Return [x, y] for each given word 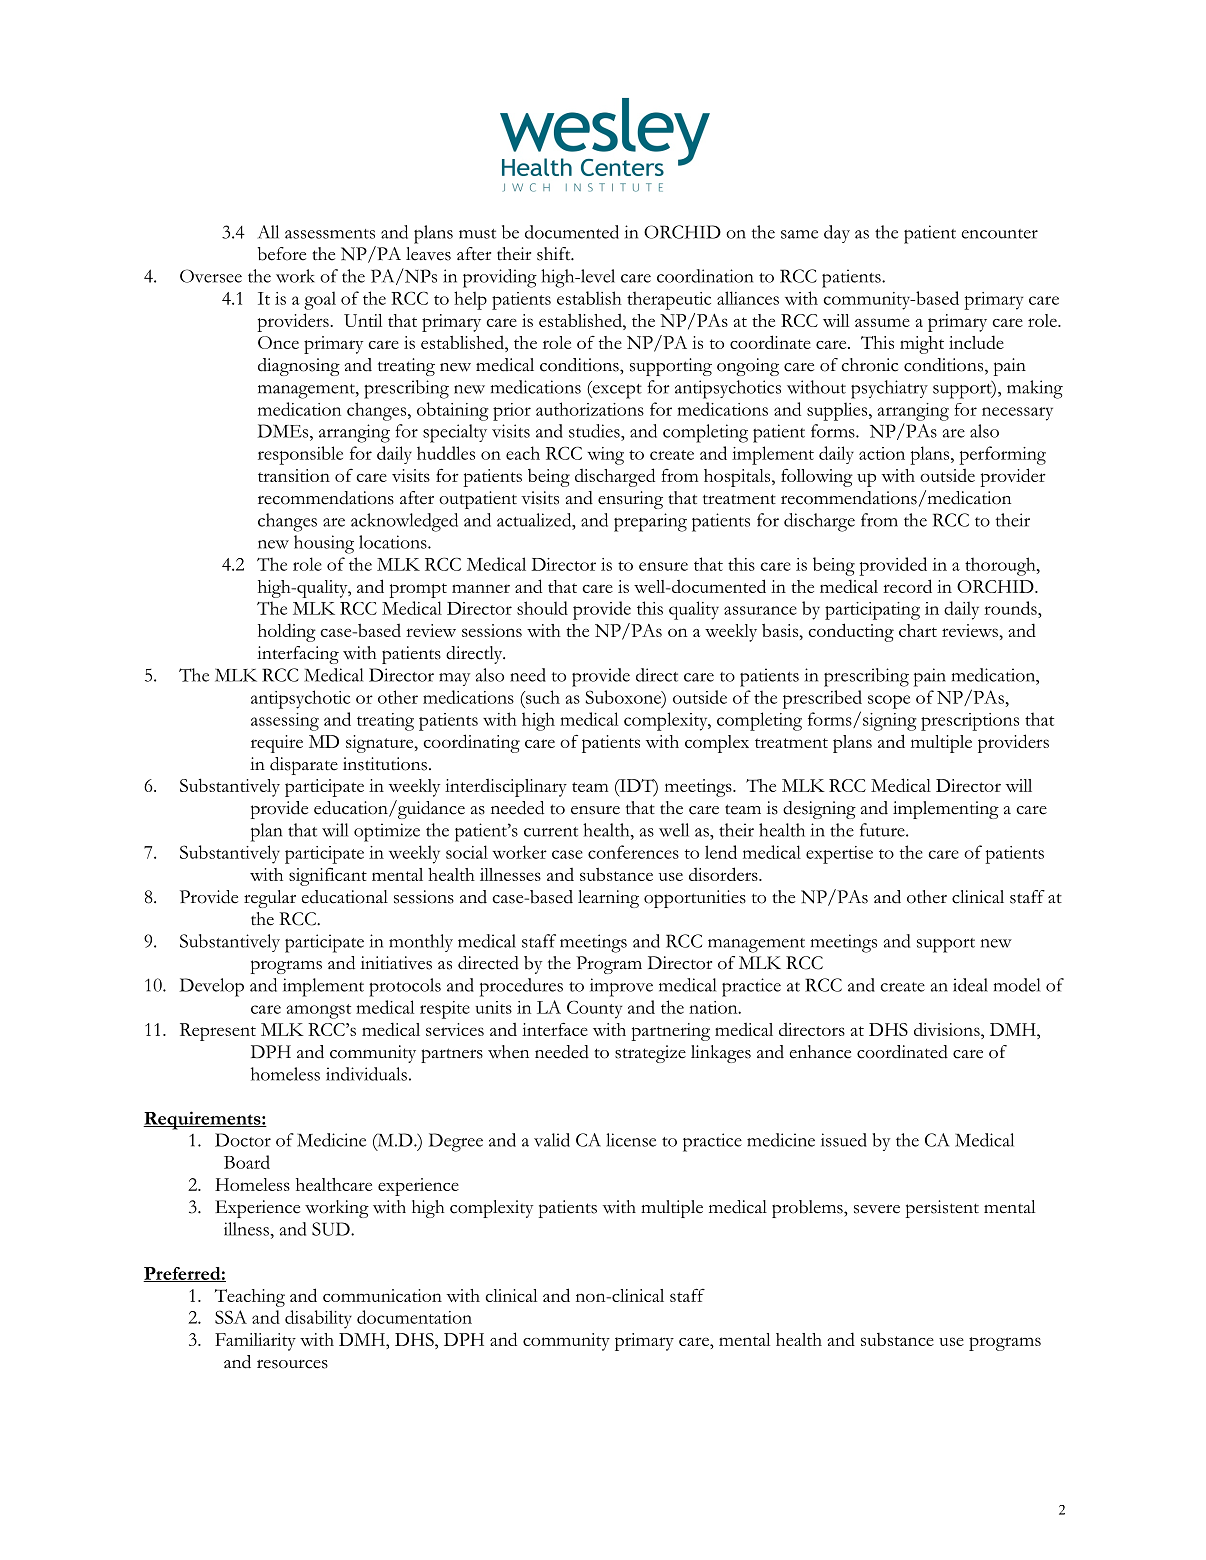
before [282, 254]
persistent [942, 1209]
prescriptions [970, 722]
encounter [999, 234]
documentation [414, 1317]
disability [318, 1319]
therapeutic [669, 300]
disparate [304, 766]
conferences [633, 852]
